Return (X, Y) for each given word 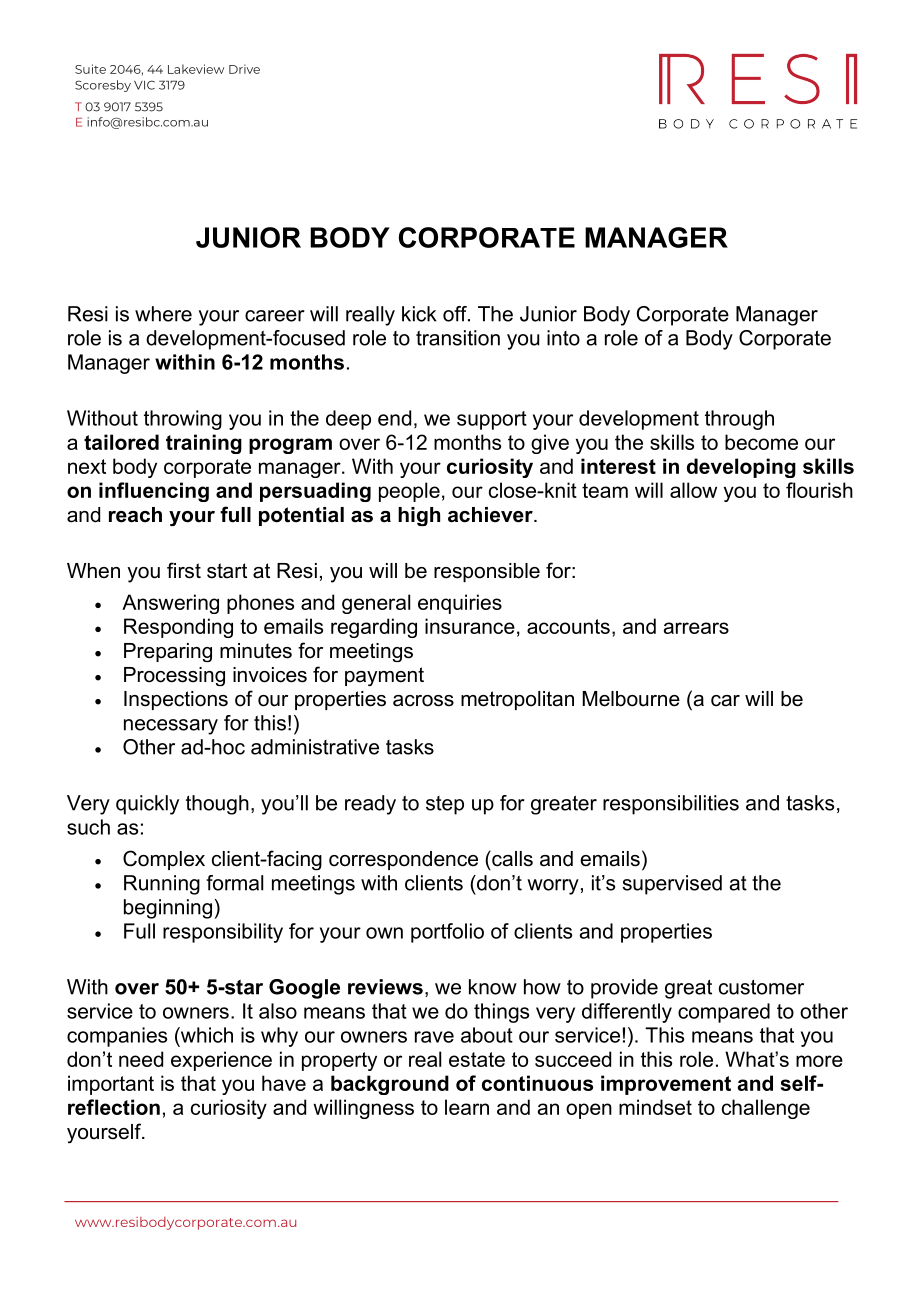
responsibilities (671, 805)
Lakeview (196, 69)
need (141, 1059)
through (739, 420)
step (445, 805)
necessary (171, 727)
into (563, 338)
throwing (183, 420)
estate (477, 1059)
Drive (244, 69)
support (492, 420)
